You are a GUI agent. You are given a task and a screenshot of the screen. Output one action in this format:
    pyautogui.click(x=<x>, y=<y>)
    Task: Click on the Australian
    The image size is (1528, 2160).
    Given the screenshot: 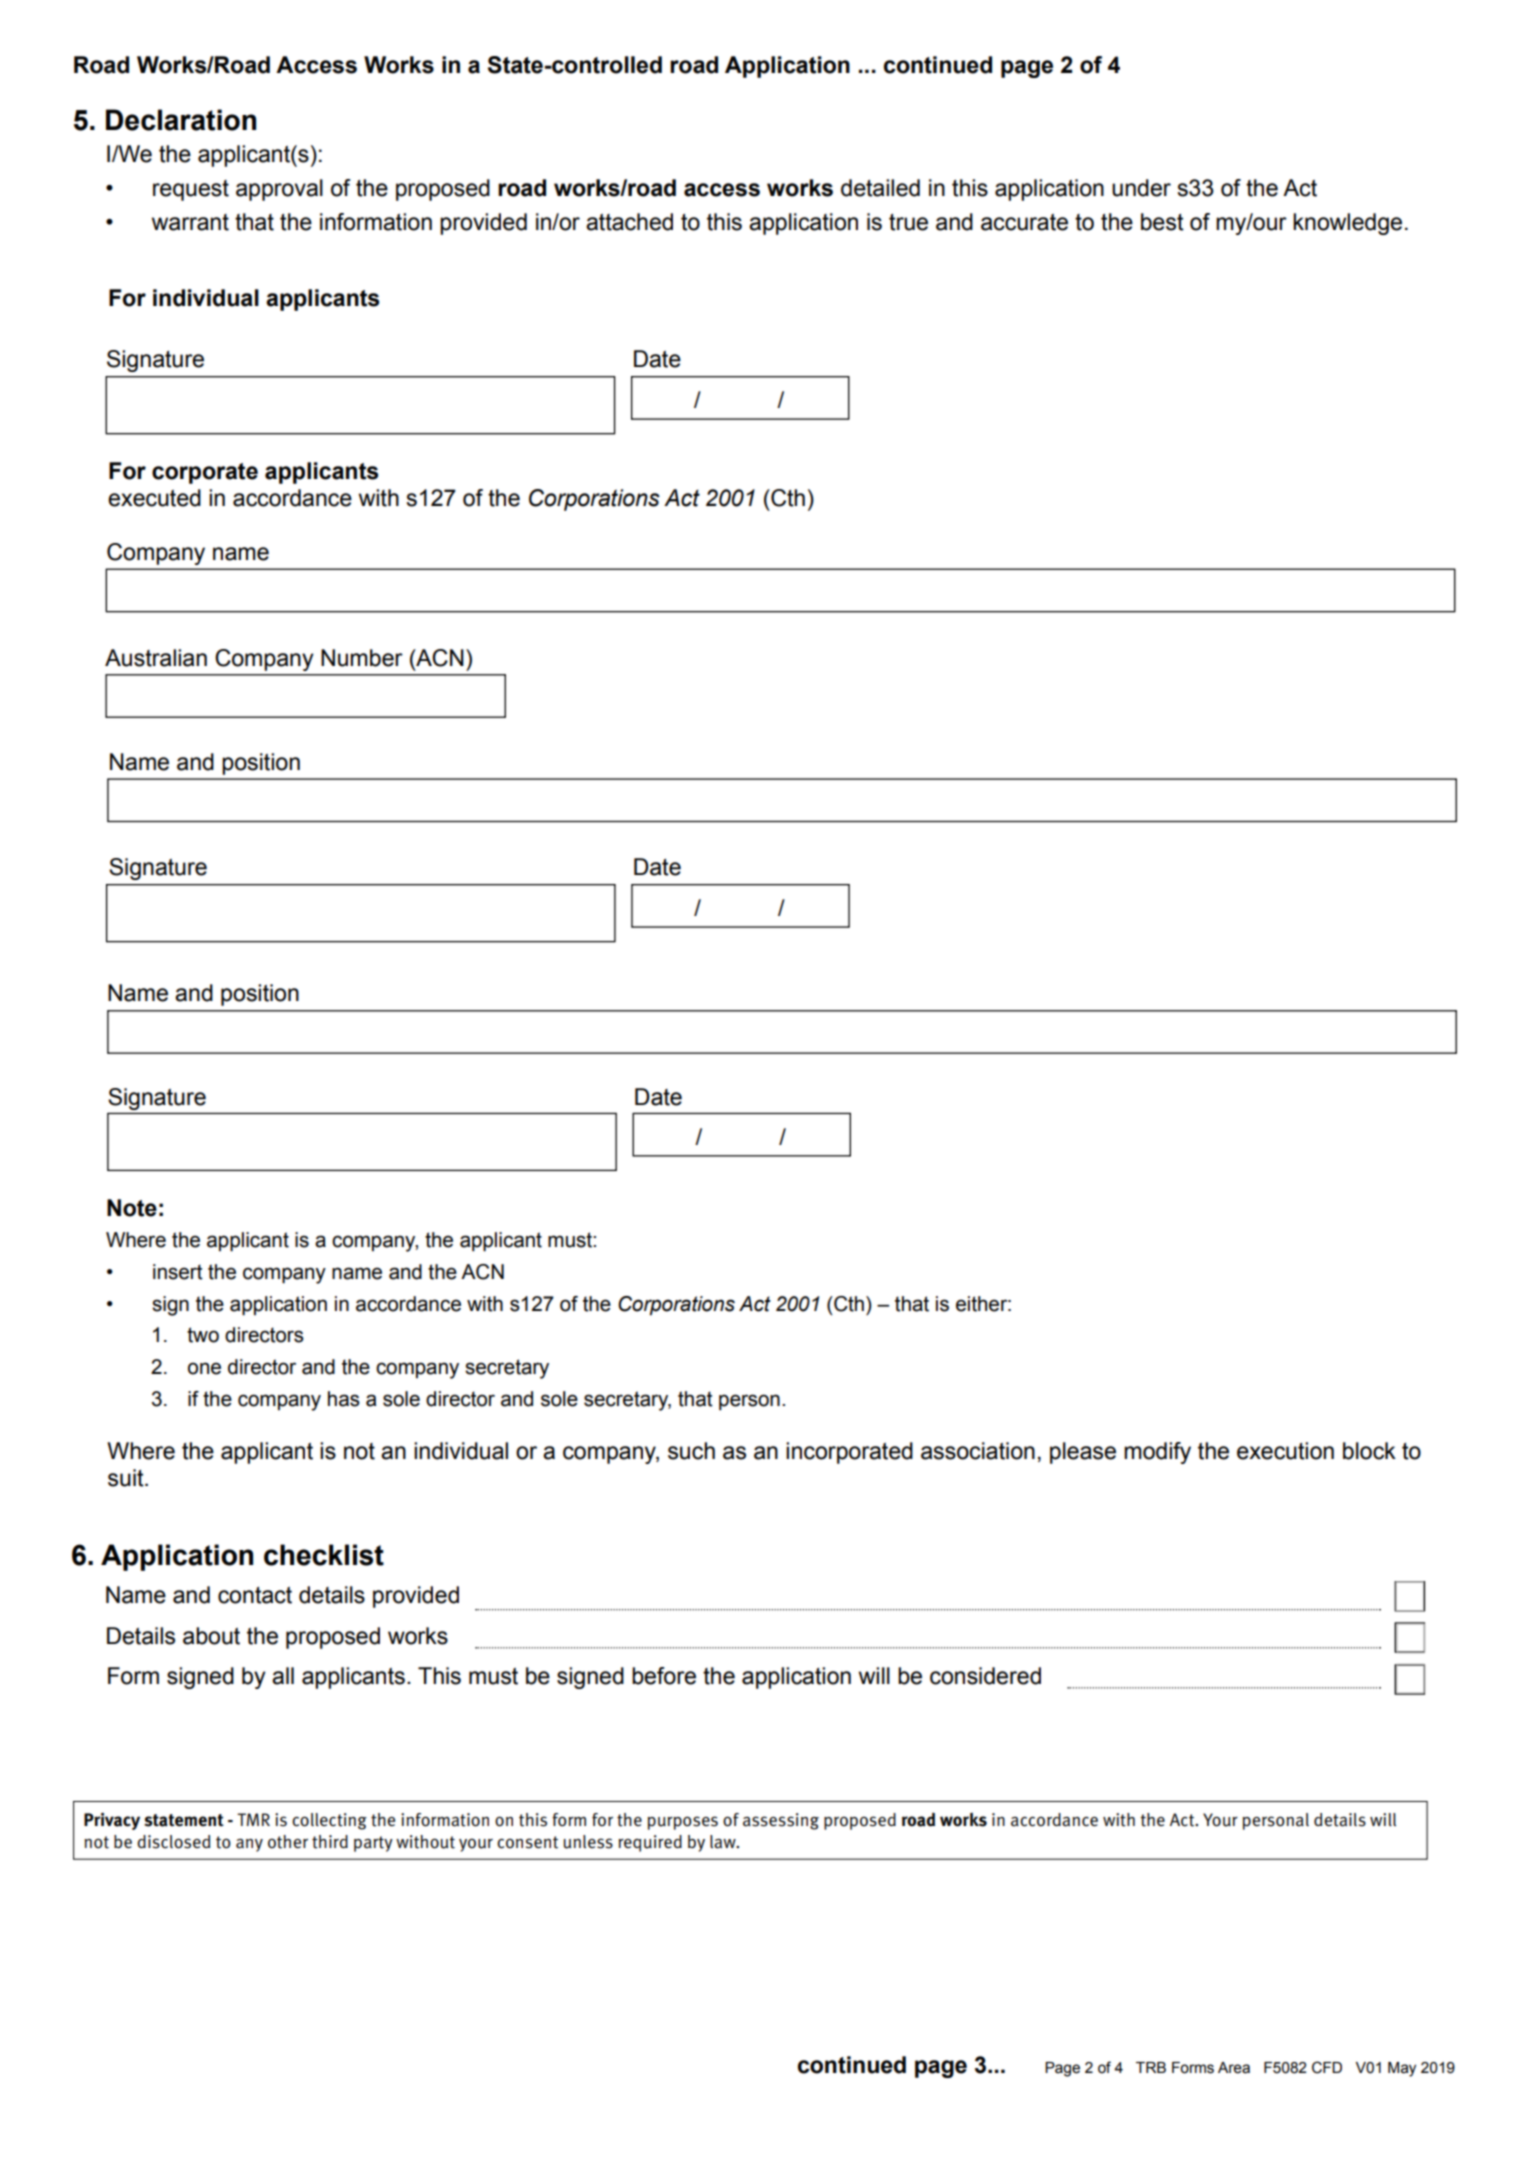 What is the action you would take?
    pyautogui.click(x=156, y=658)
